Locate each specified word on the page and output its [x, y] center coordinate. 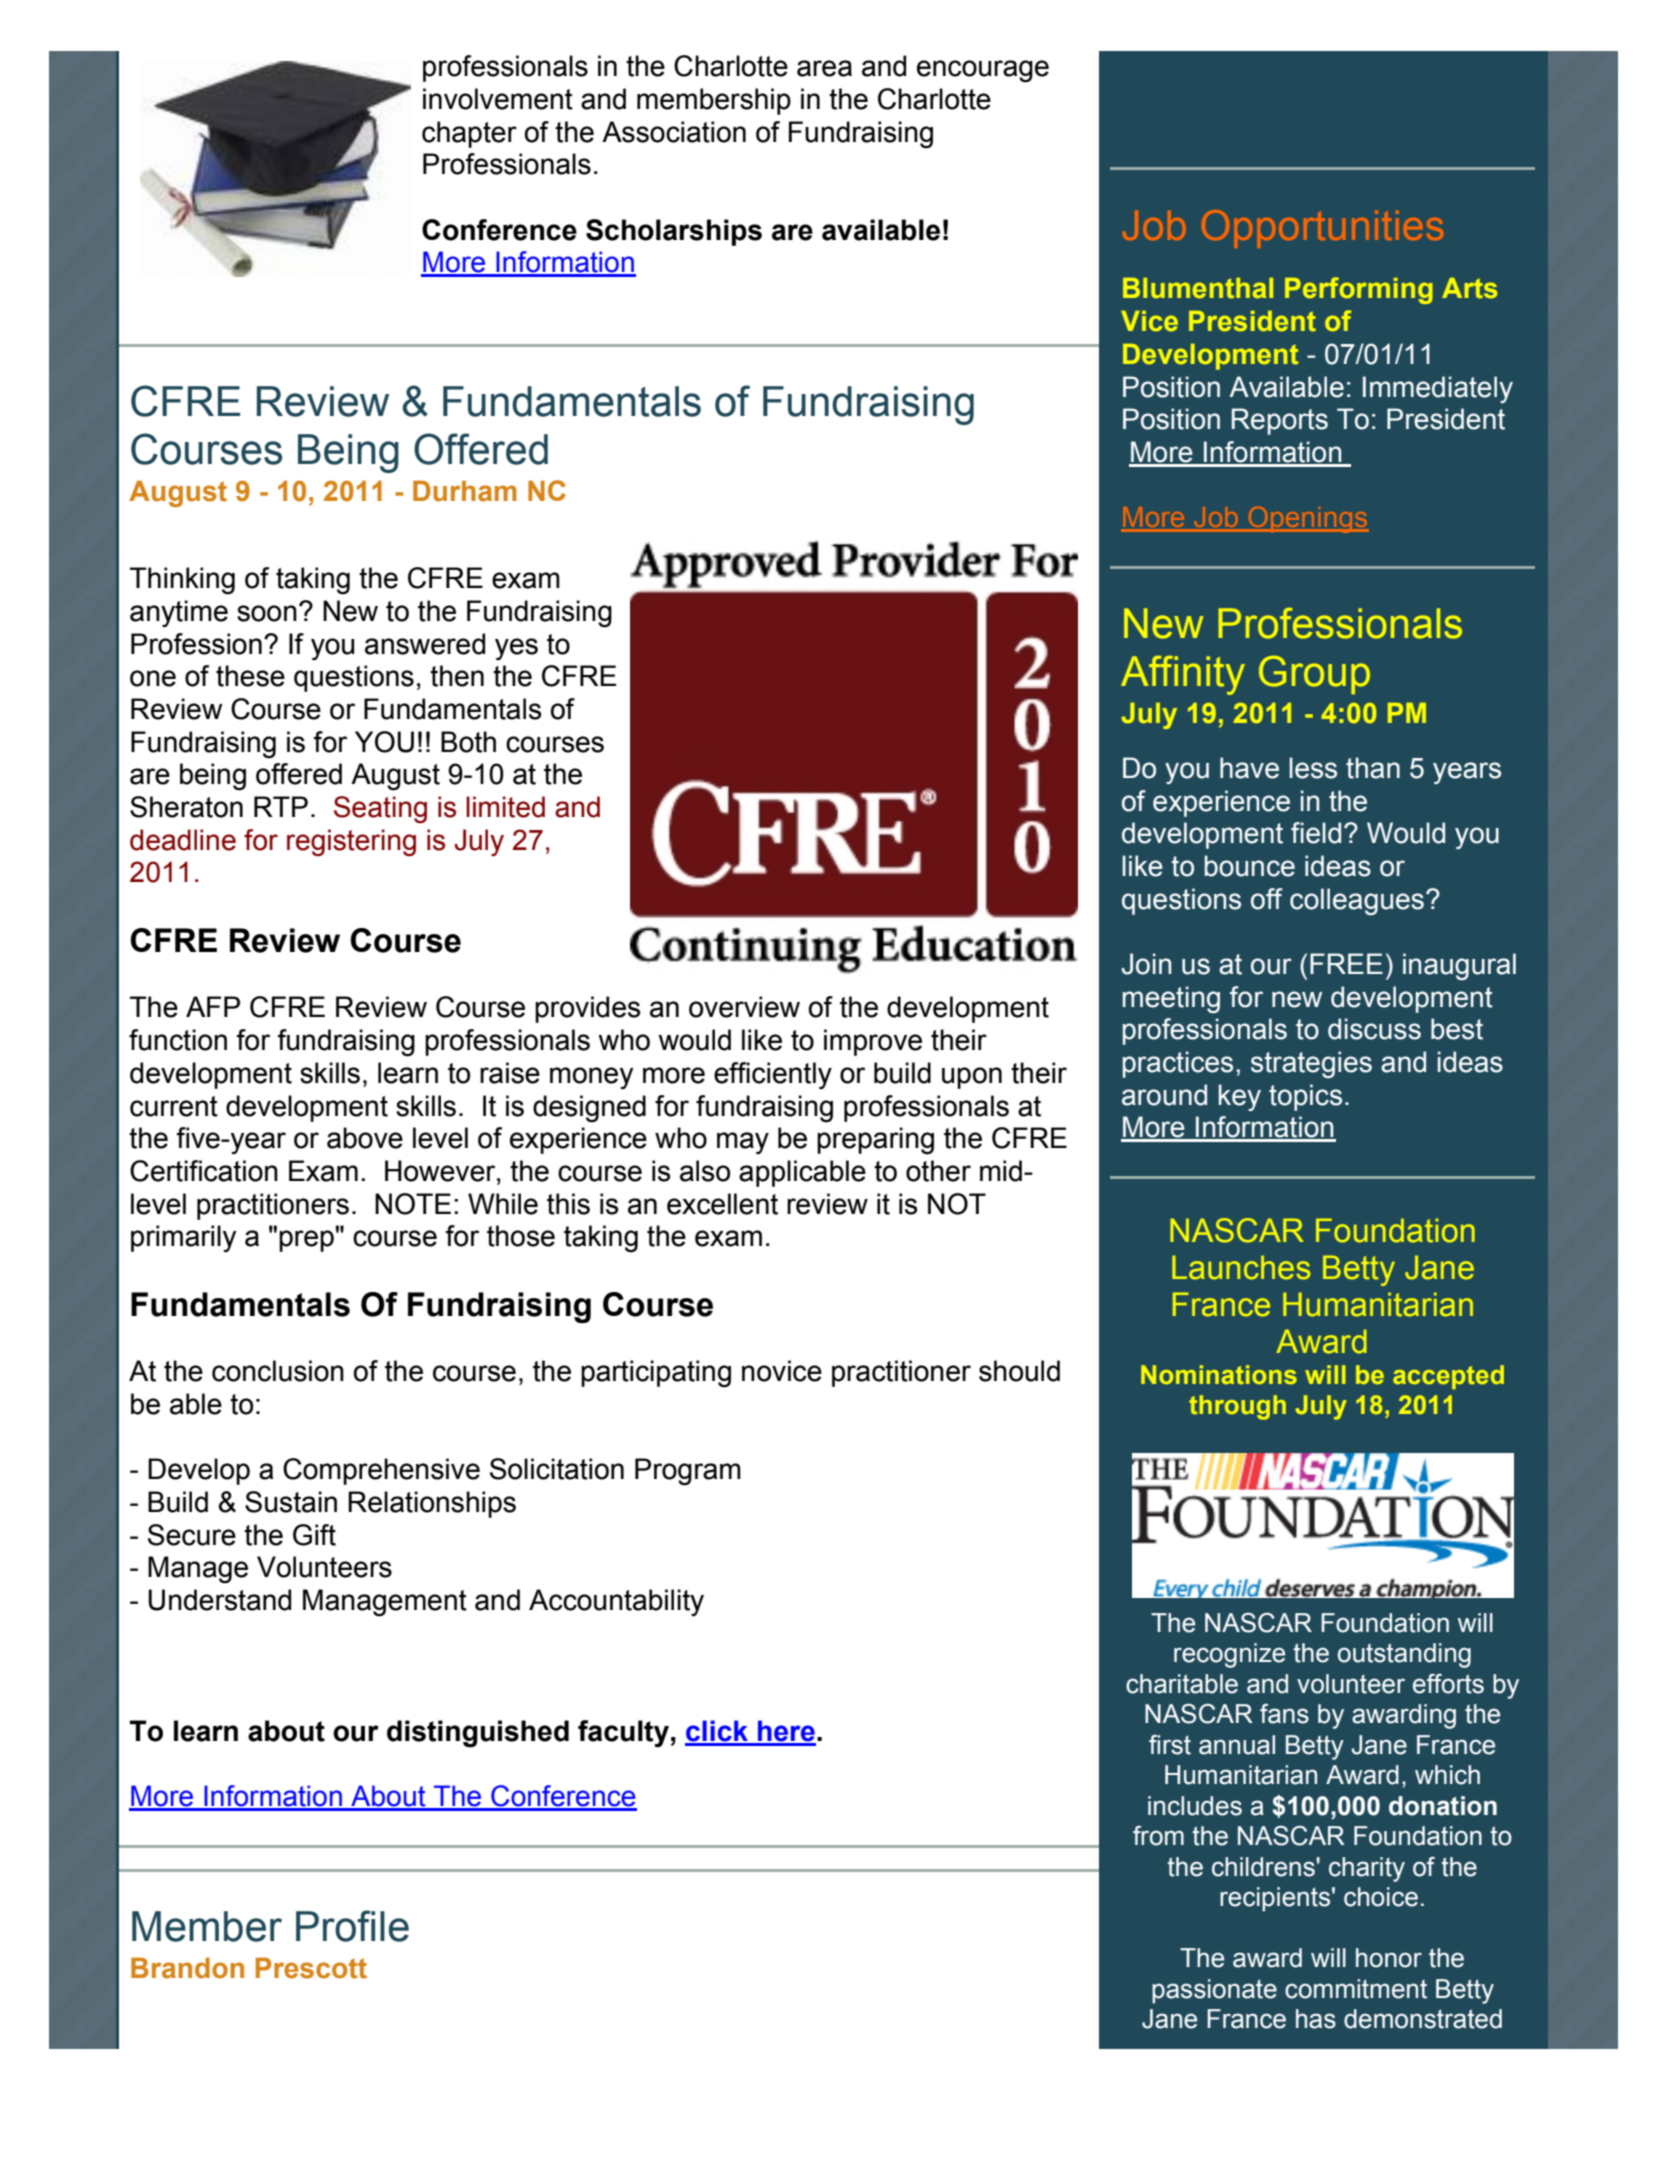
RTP [281, 806]
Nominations [1219, 1374]
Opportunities [1322, 229]
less [1313, 768]
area [824, 68]
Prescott [311, 1968]
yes [516, 649]
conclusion [278, 1371]
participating [656, 1374]
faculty [623, 1734]
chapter [469, 134]
